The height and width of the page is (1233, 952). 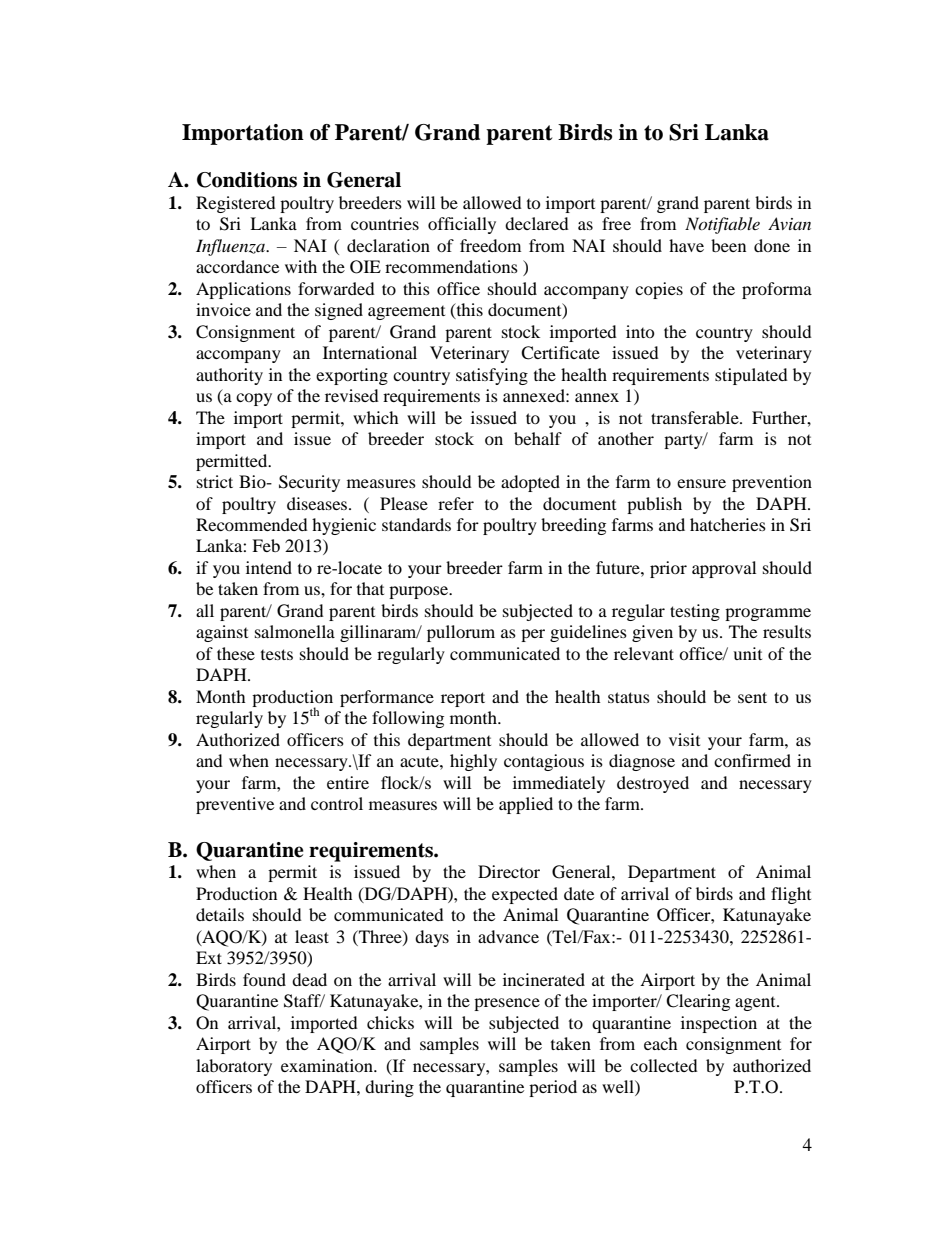 What do you see at coordinates (728, 245) in the page?
I see `been` at bounding box center [728, 245].
